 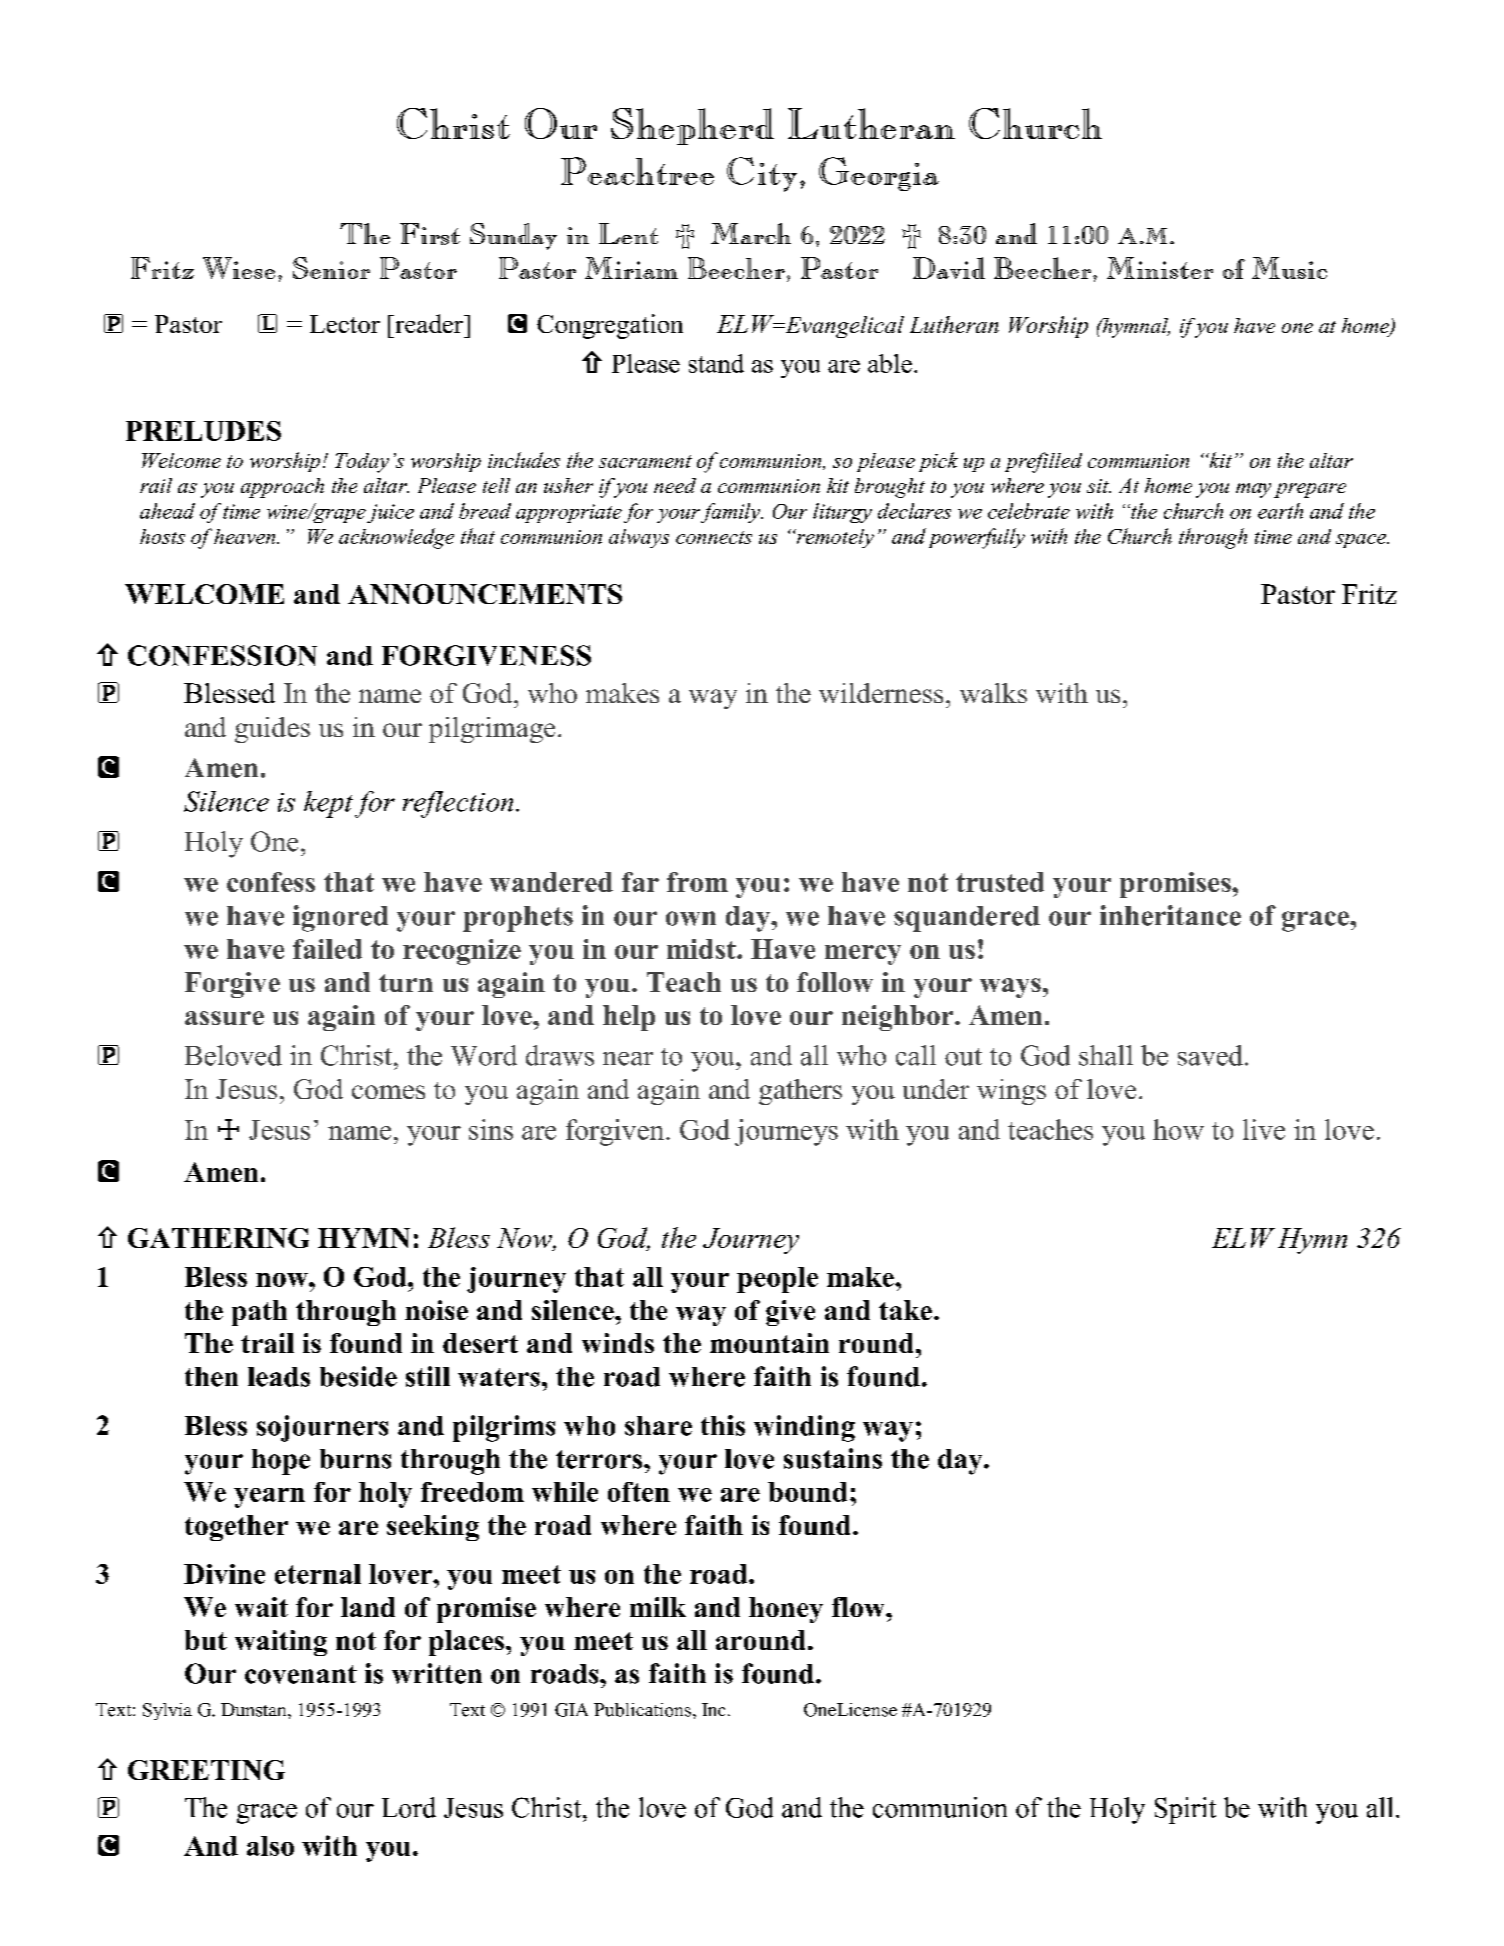 What do you see at coordinates (642, 1710) in the page?
I see `Publications` at bounding box center [642, 1710].
